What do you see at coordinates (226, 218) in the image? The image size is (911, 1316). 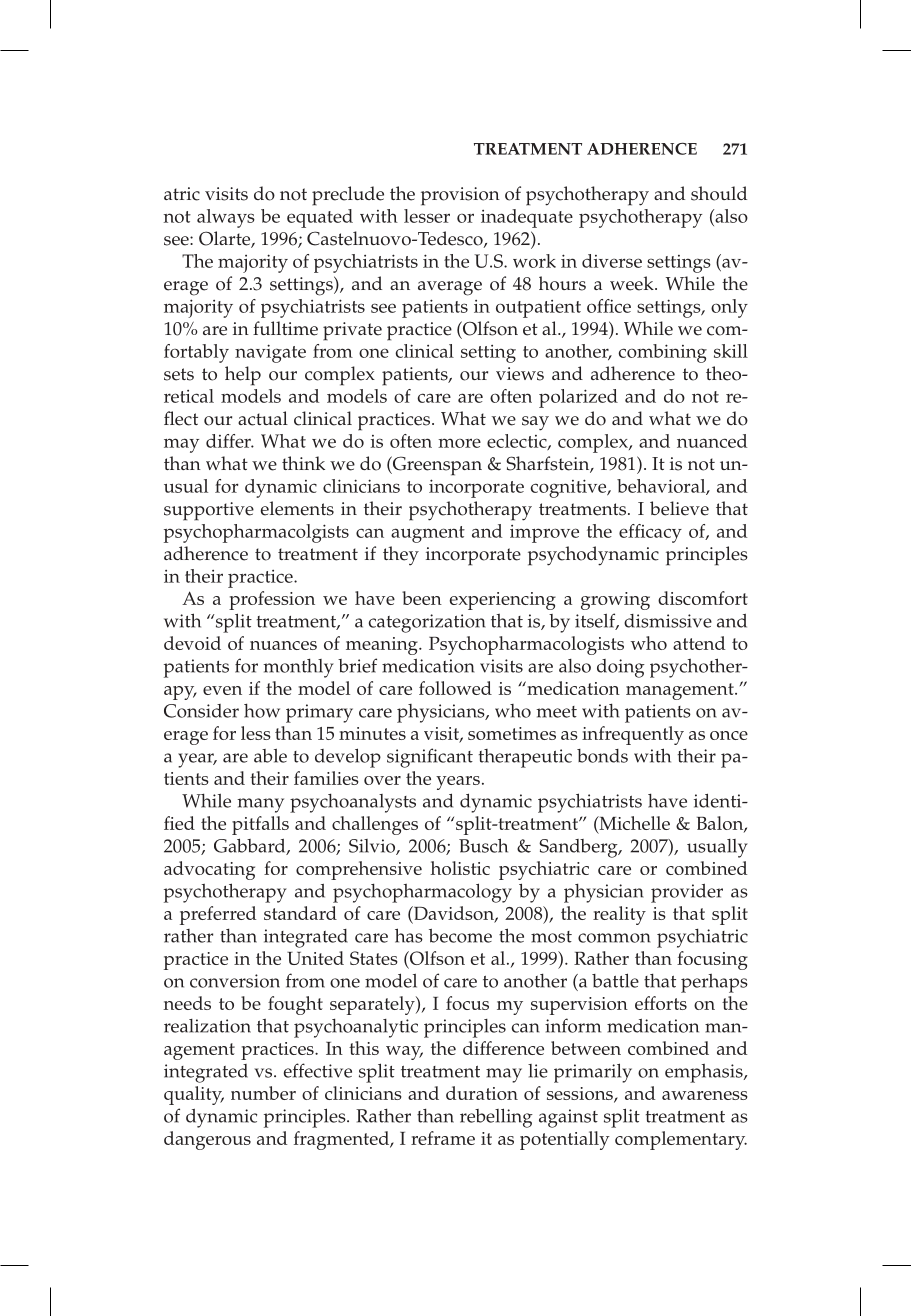 I see `always` at bounding box center [226, 218].
